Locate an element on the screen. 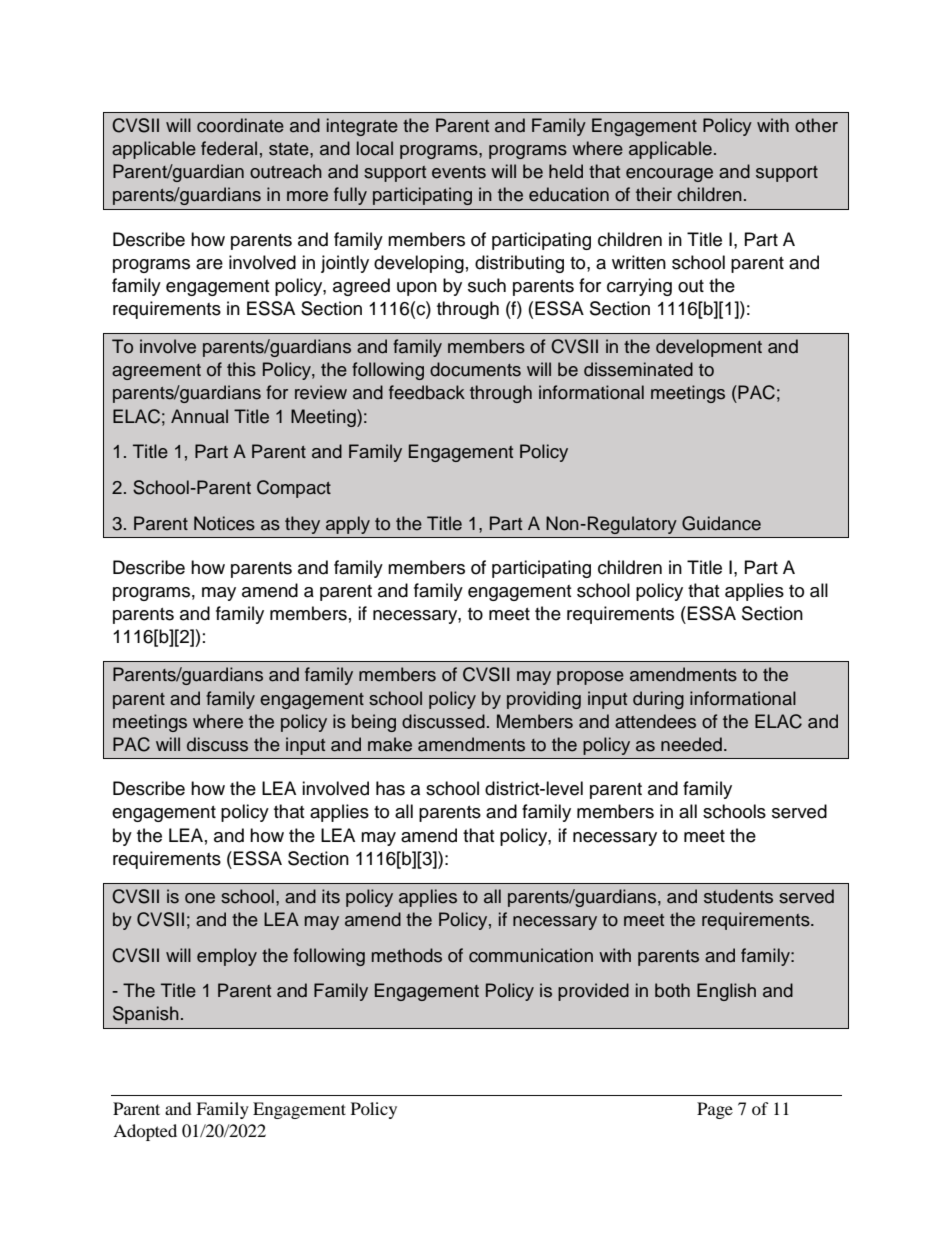  apply is located at coordinates (348, 525).
